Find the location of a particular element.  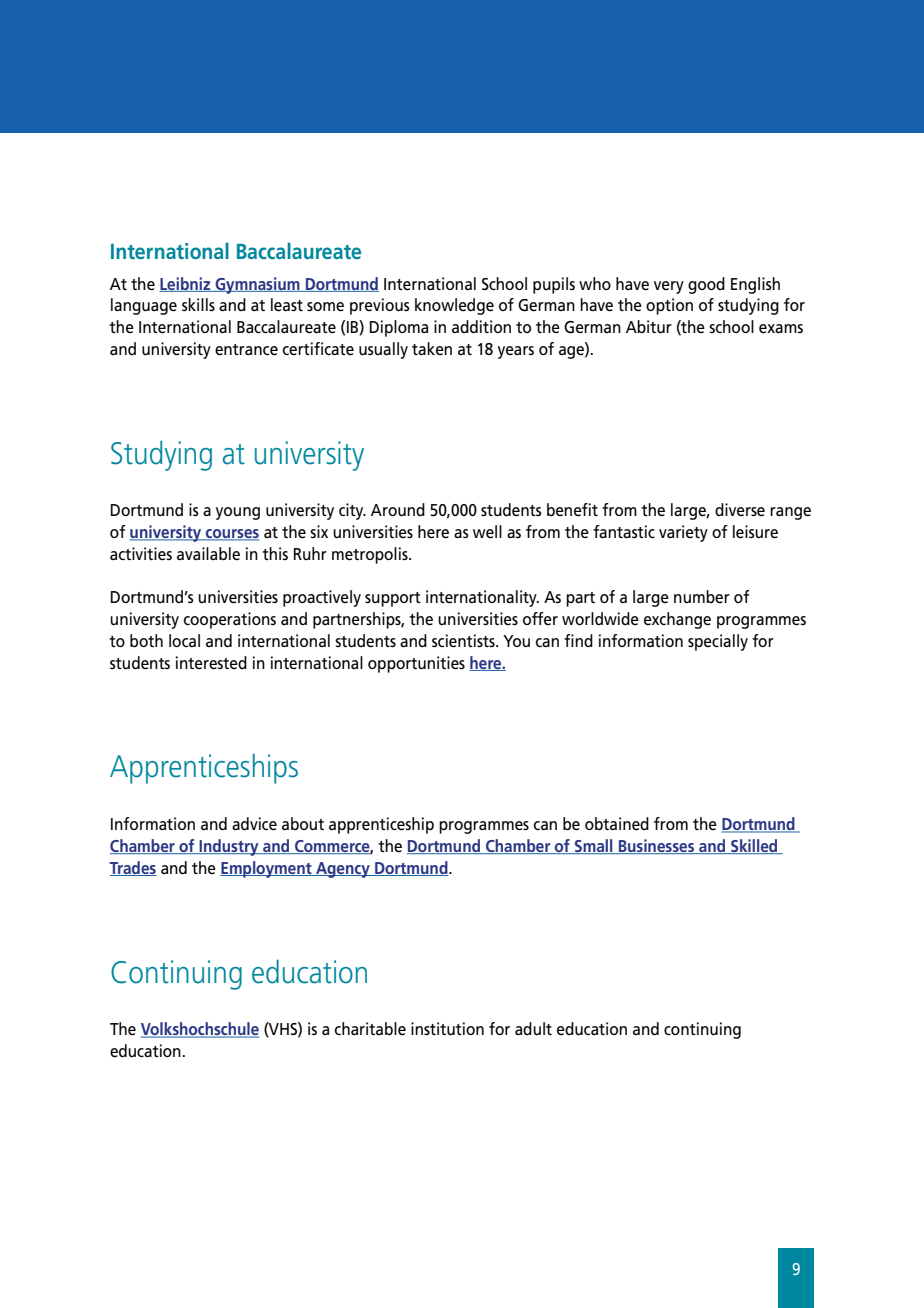

diverse is located at coordinates (740, 510).
